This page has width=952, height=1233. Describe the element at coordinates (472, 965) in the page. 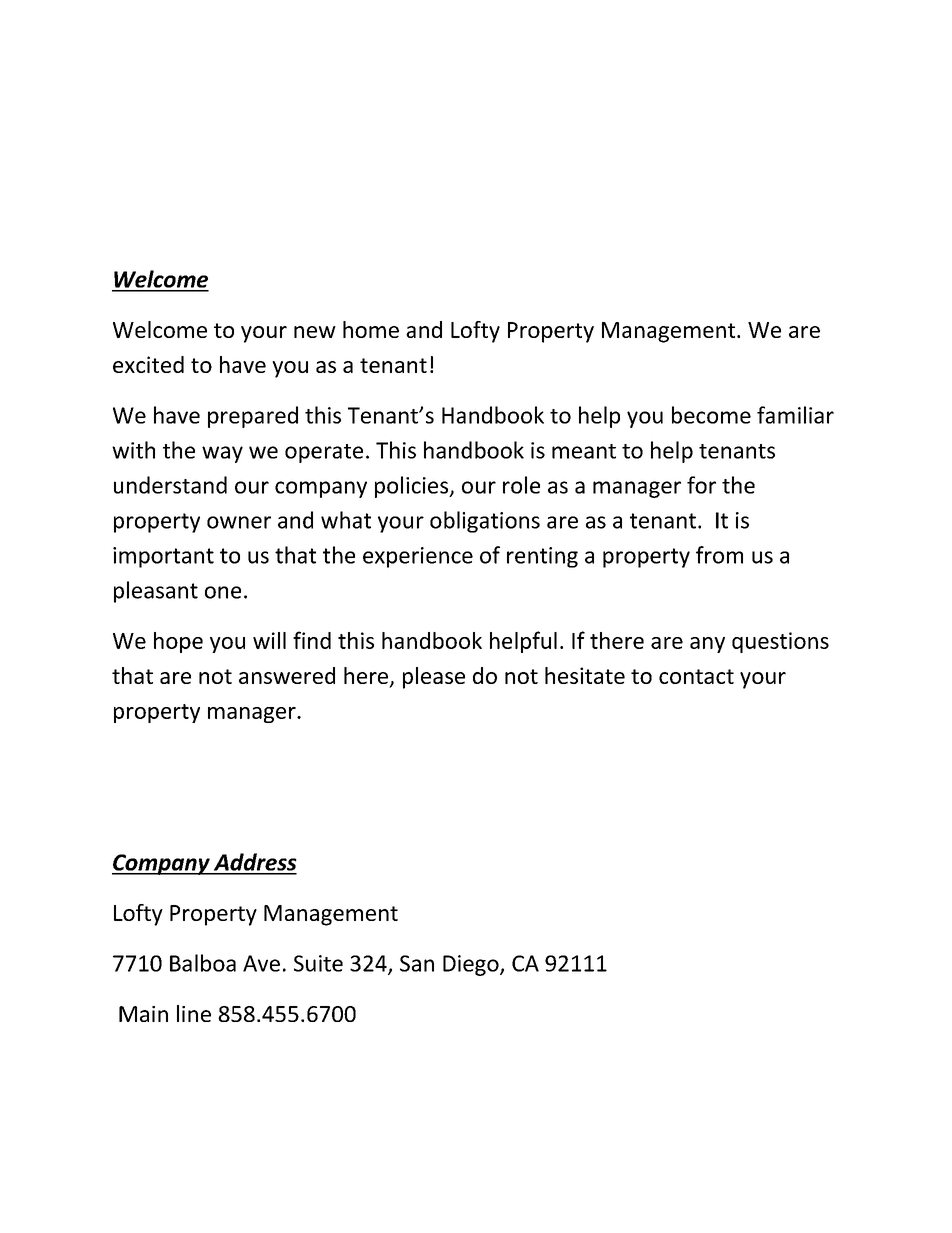

I see `Diego` at that location.
